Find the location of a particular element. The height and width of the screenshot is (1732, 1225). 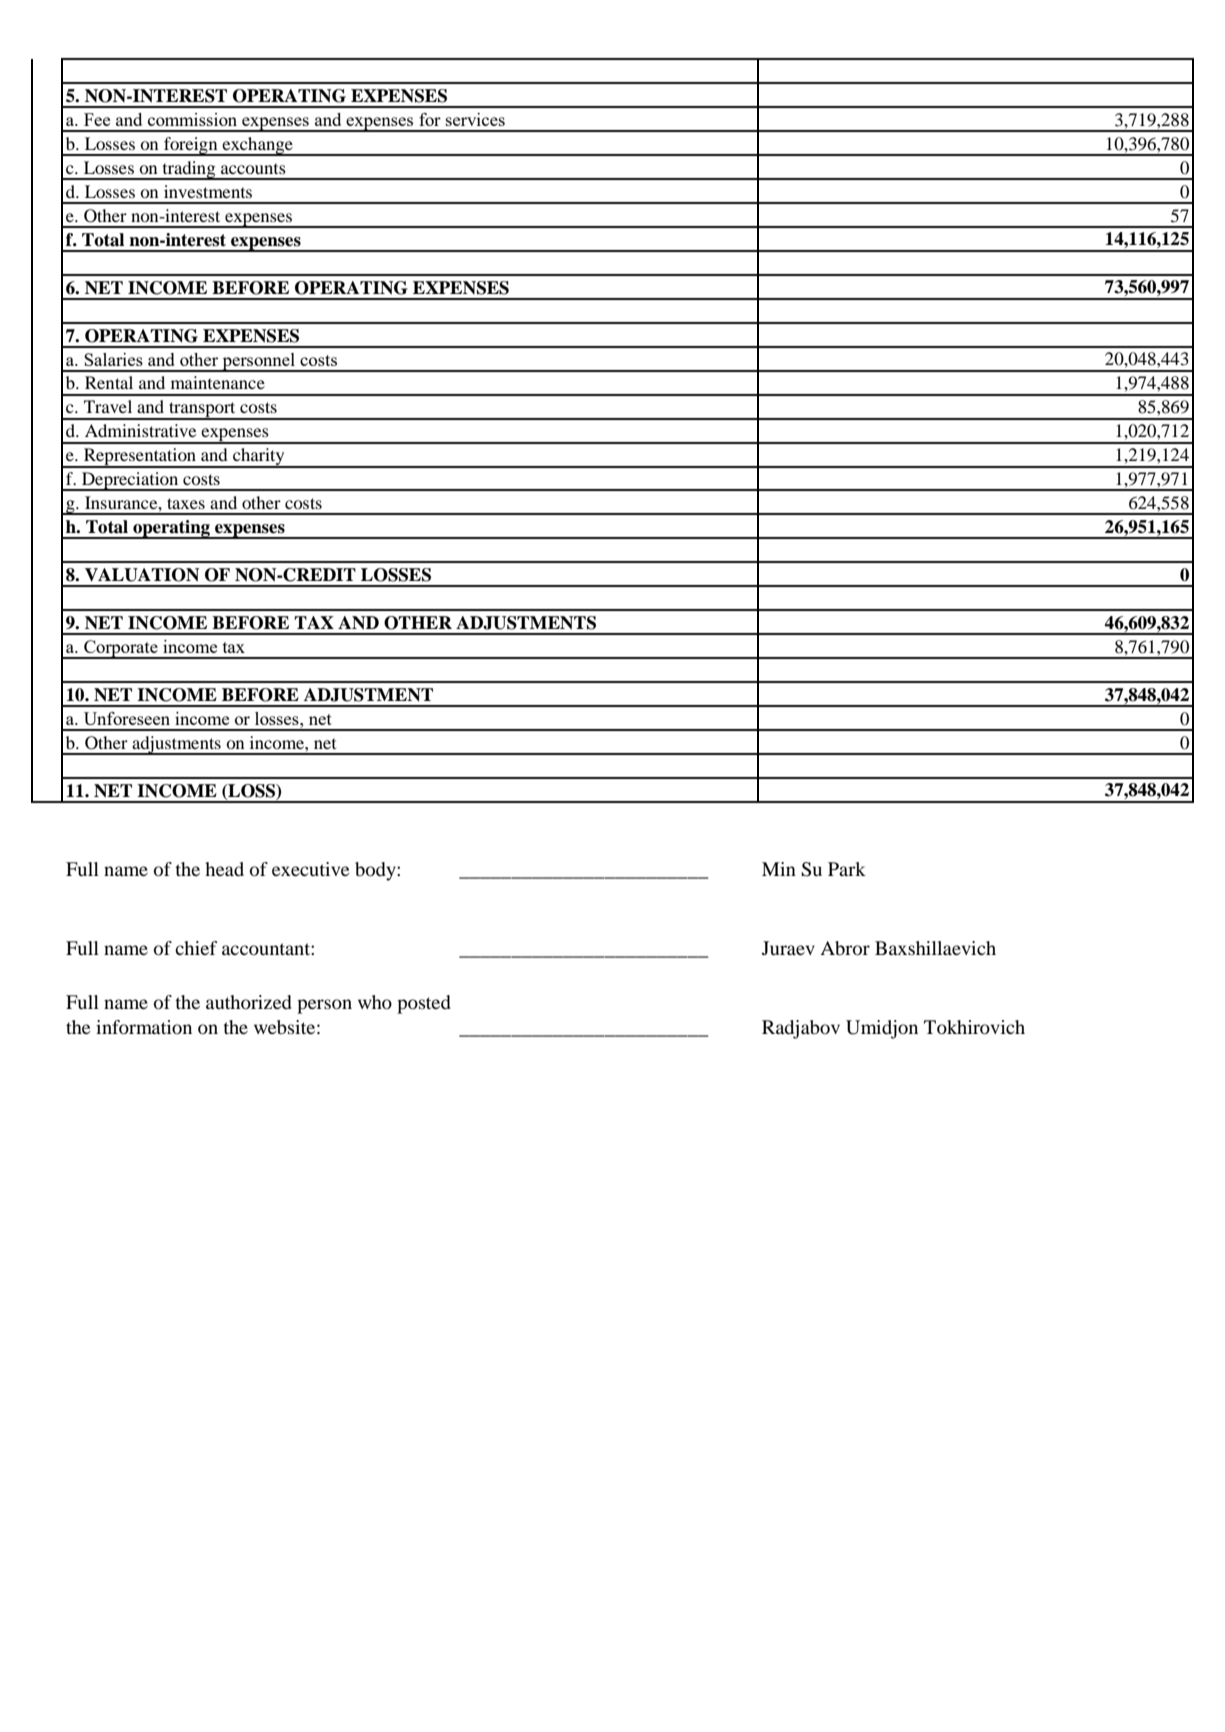

Park is located at coordinates (847, 869).
